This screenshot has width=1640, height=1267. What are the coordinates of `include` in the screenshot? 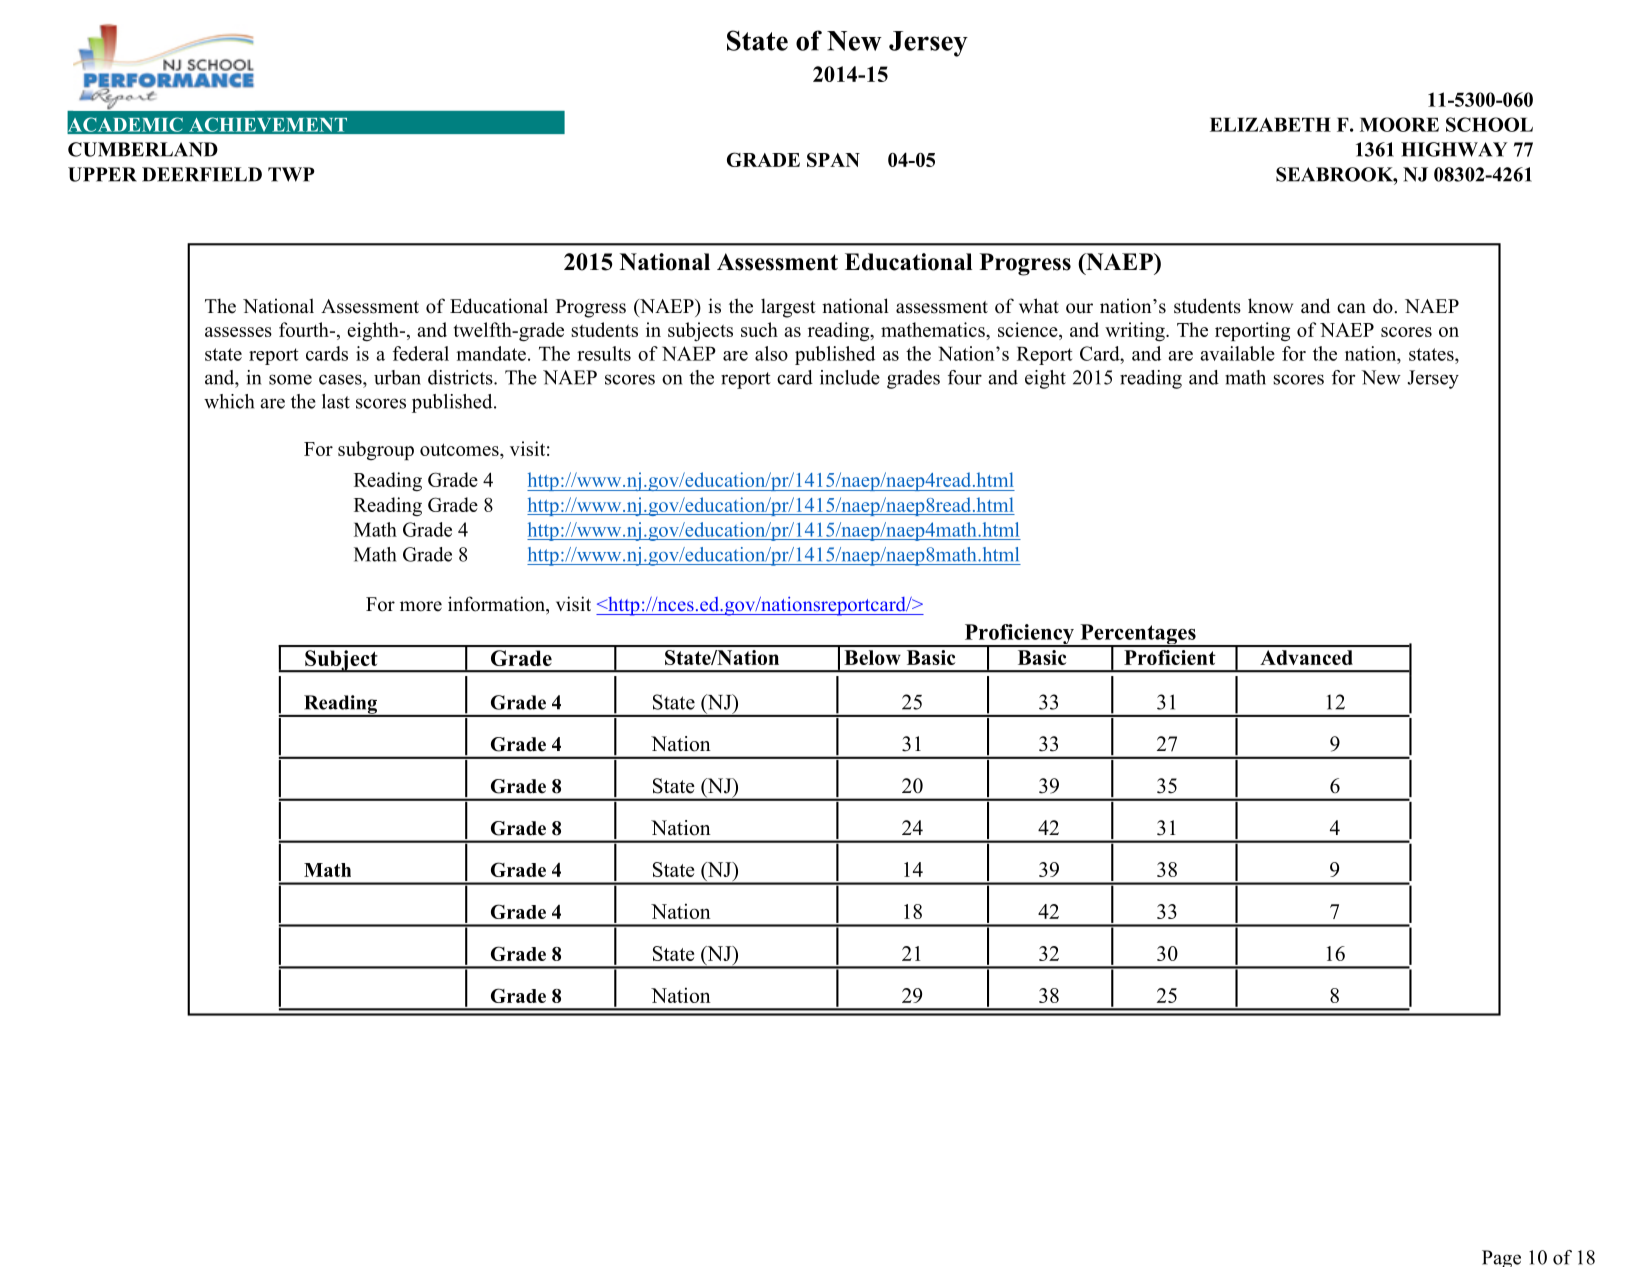 It's located at (850, 377).
